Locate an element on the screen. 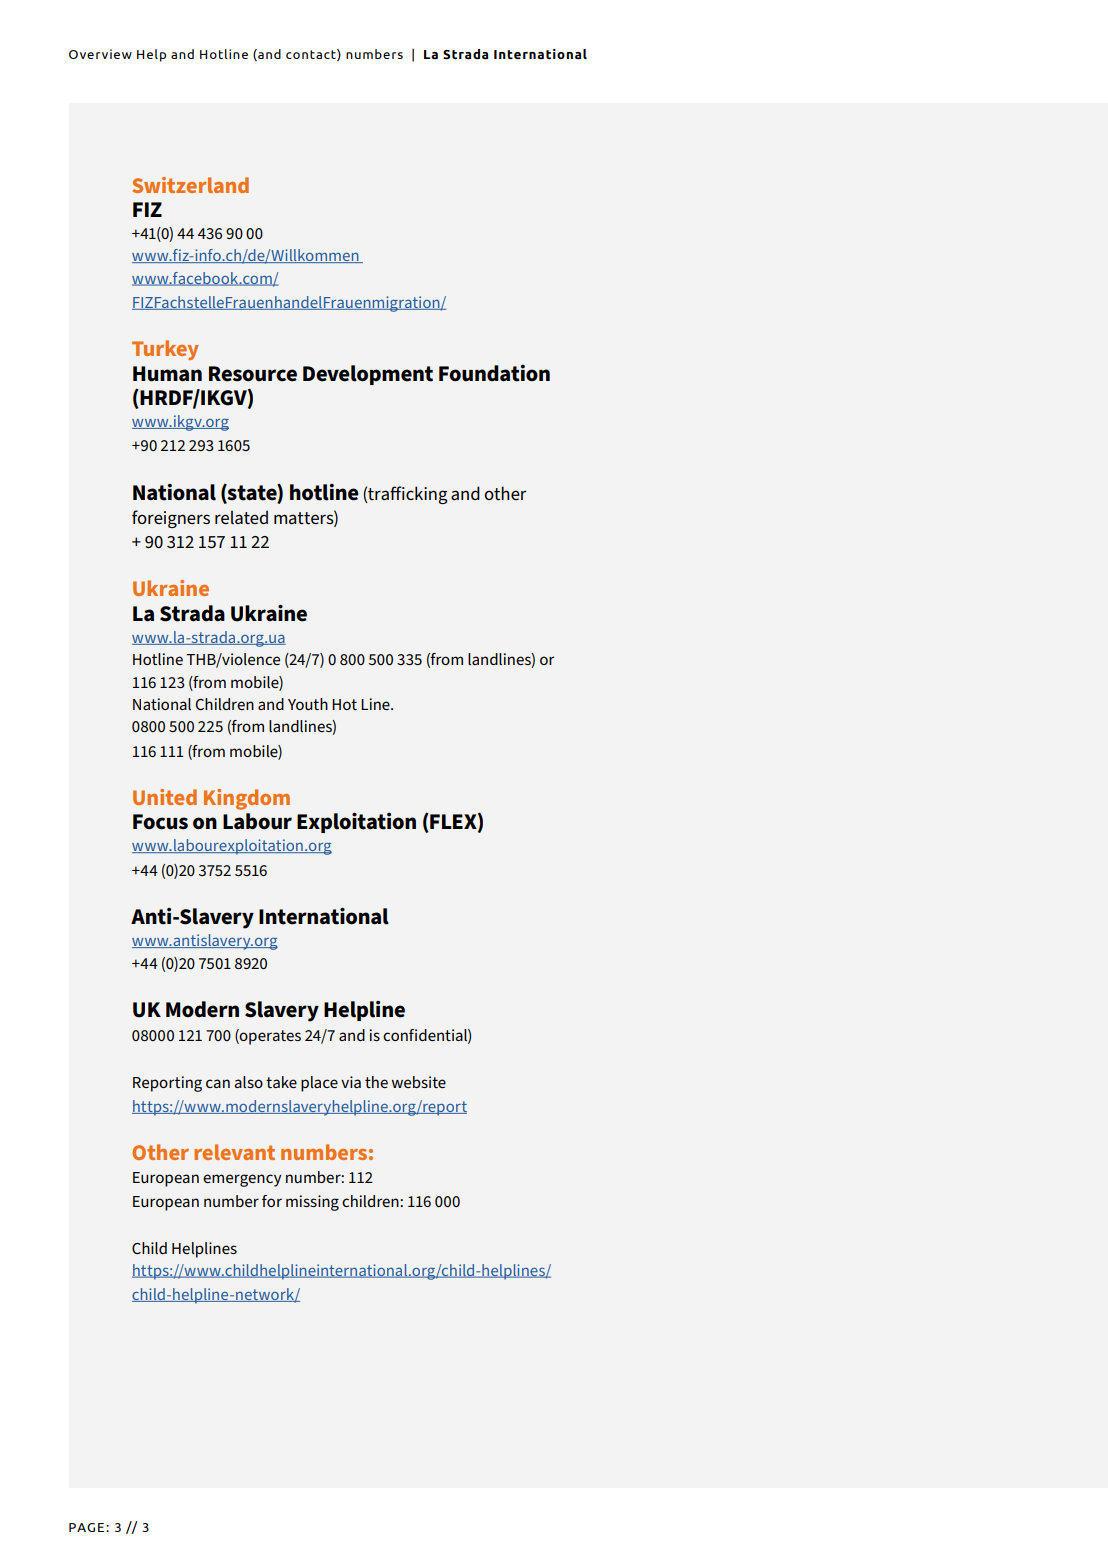  Development is located at coordinates (368, 375).
